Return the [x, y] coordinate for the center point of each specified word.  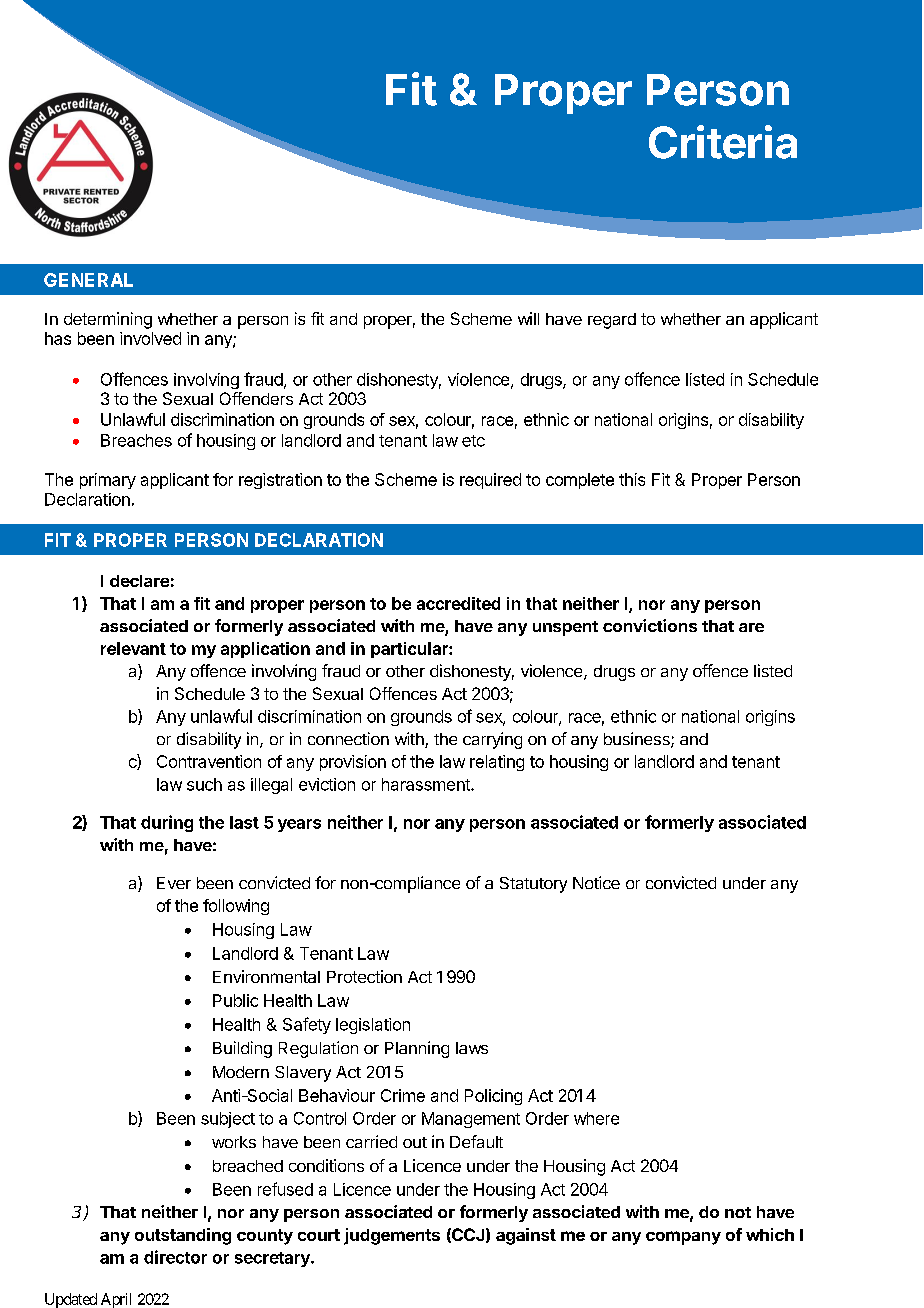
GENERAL [88, 280]
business [638, 740]
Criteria [723, 142]
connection [348, 738]
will [528, 318]
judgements [392, 1236]
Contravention [209, 761]
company [683, 1238]
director [175, 1257]
